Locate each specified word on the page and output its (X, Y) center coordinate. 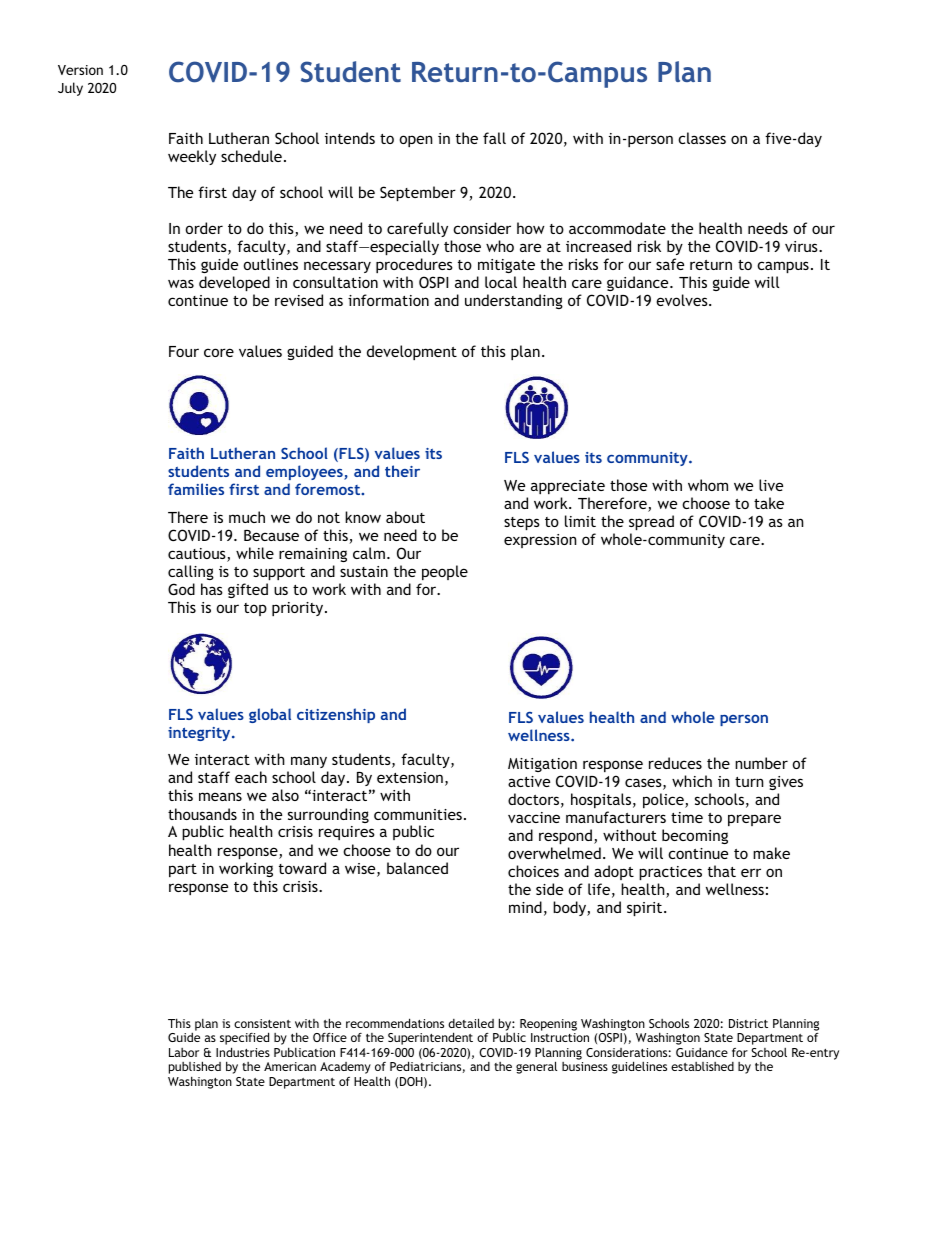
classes (702, 138)
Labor (184, 1052)
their (402, 471)
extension (410, 777)
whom (708, 485)
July (70, 89)
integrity (200, 734)
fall (494, 138)
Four (184, 351)
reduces (675, 763)
